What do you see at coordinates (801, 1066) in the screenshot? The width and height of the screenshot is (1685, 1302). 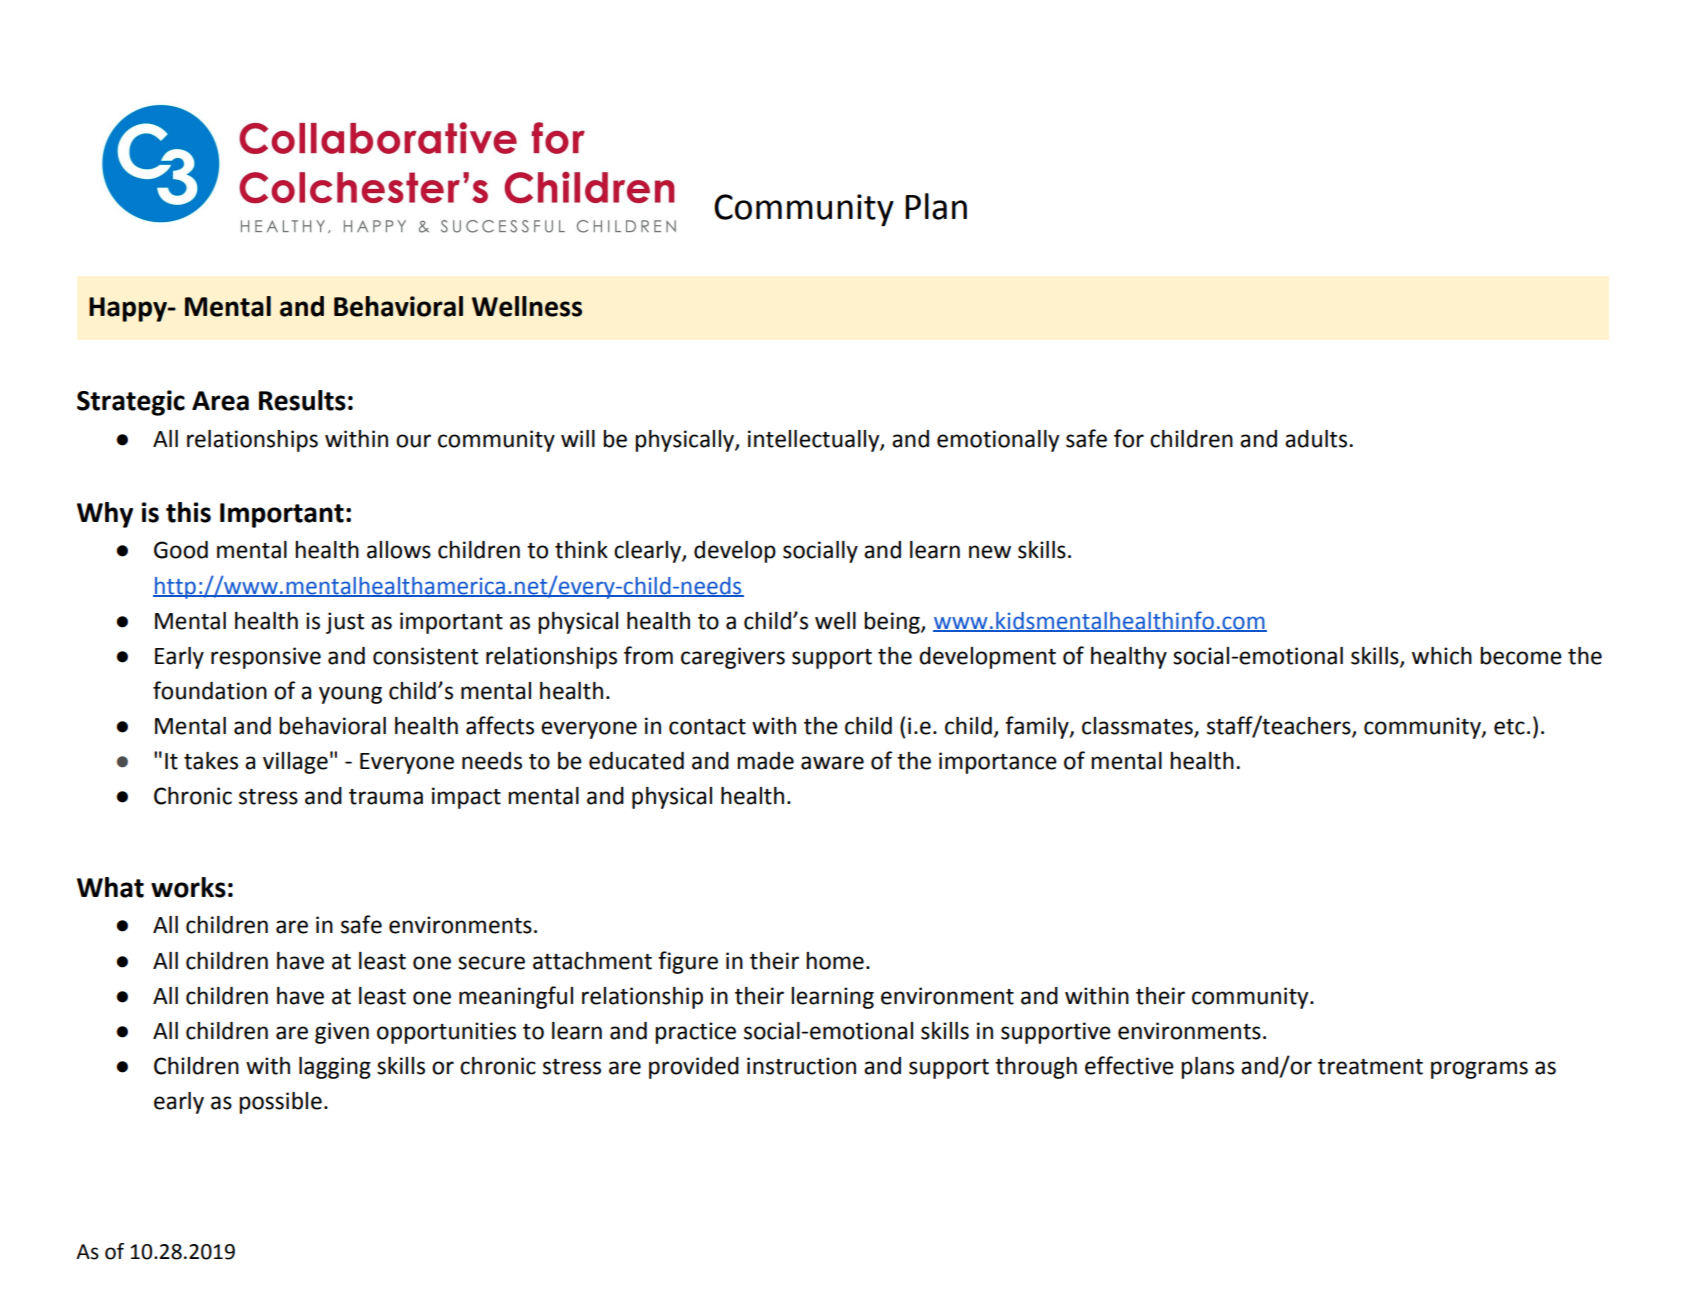 I see `instruction` at bounding box center [801, 1066].
